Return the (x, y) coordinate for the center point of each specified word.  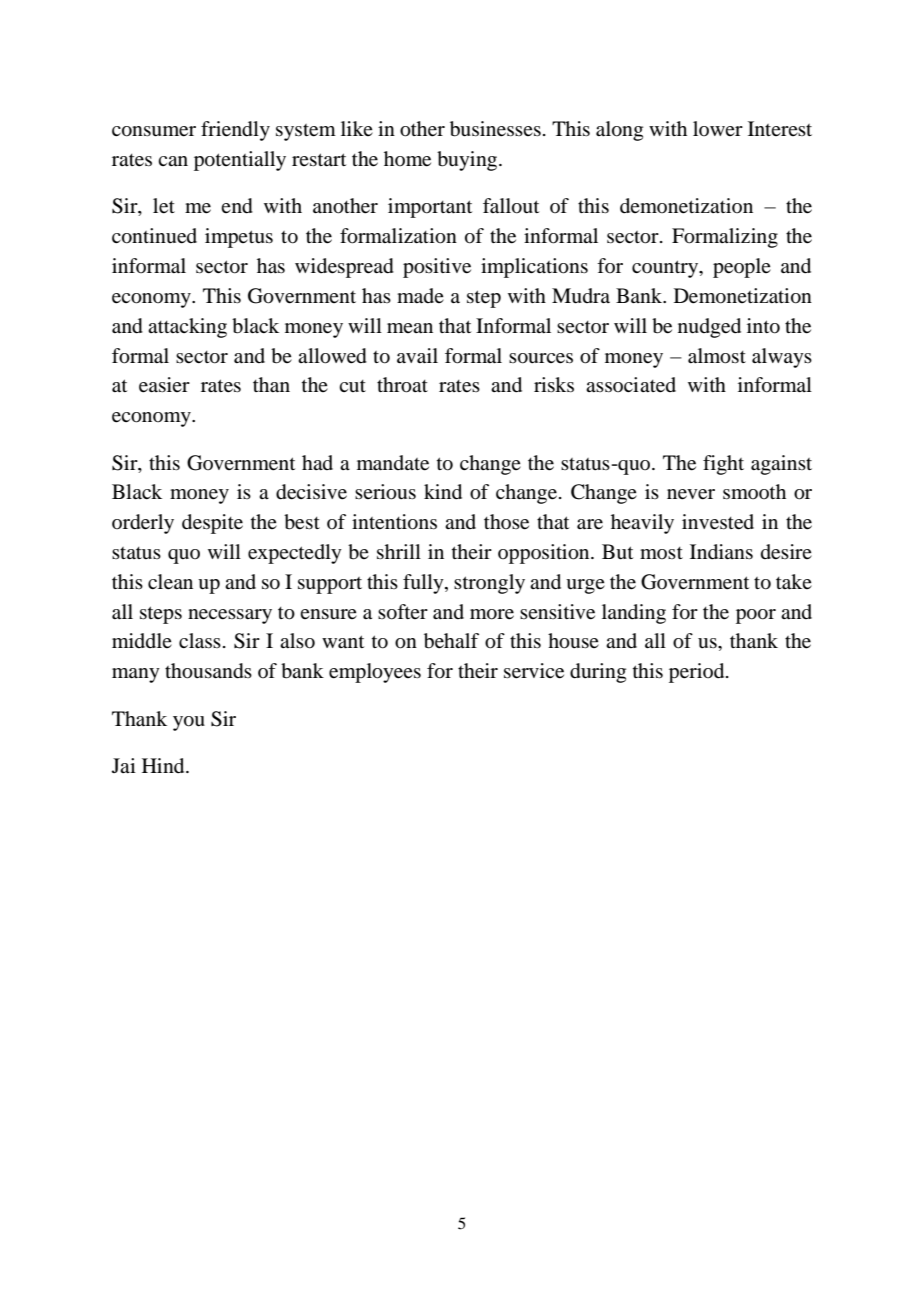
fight (723, 465)
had (317, 462)
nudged (709, 328)
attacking (187, 328)
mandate (393, 463)
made (420, 296)
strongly (489, 584)
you (189, 723)
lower (718, 128)
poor (756, 616)
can (173, 161)
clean (170, 582)
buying (468, 161)
